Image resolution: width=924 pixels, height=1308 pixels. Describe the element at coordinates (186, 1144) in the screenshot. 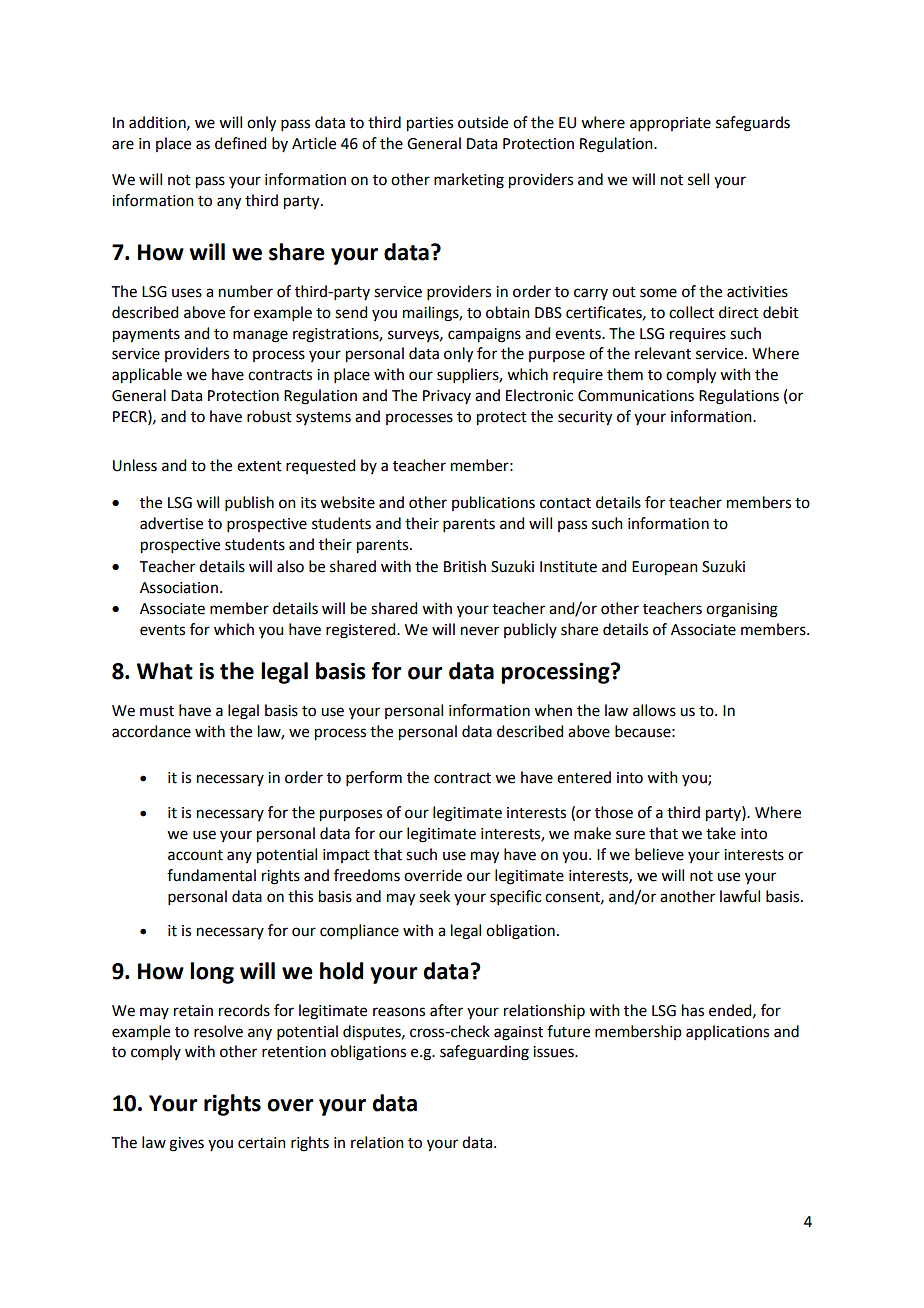

I see `gives` at that location.
